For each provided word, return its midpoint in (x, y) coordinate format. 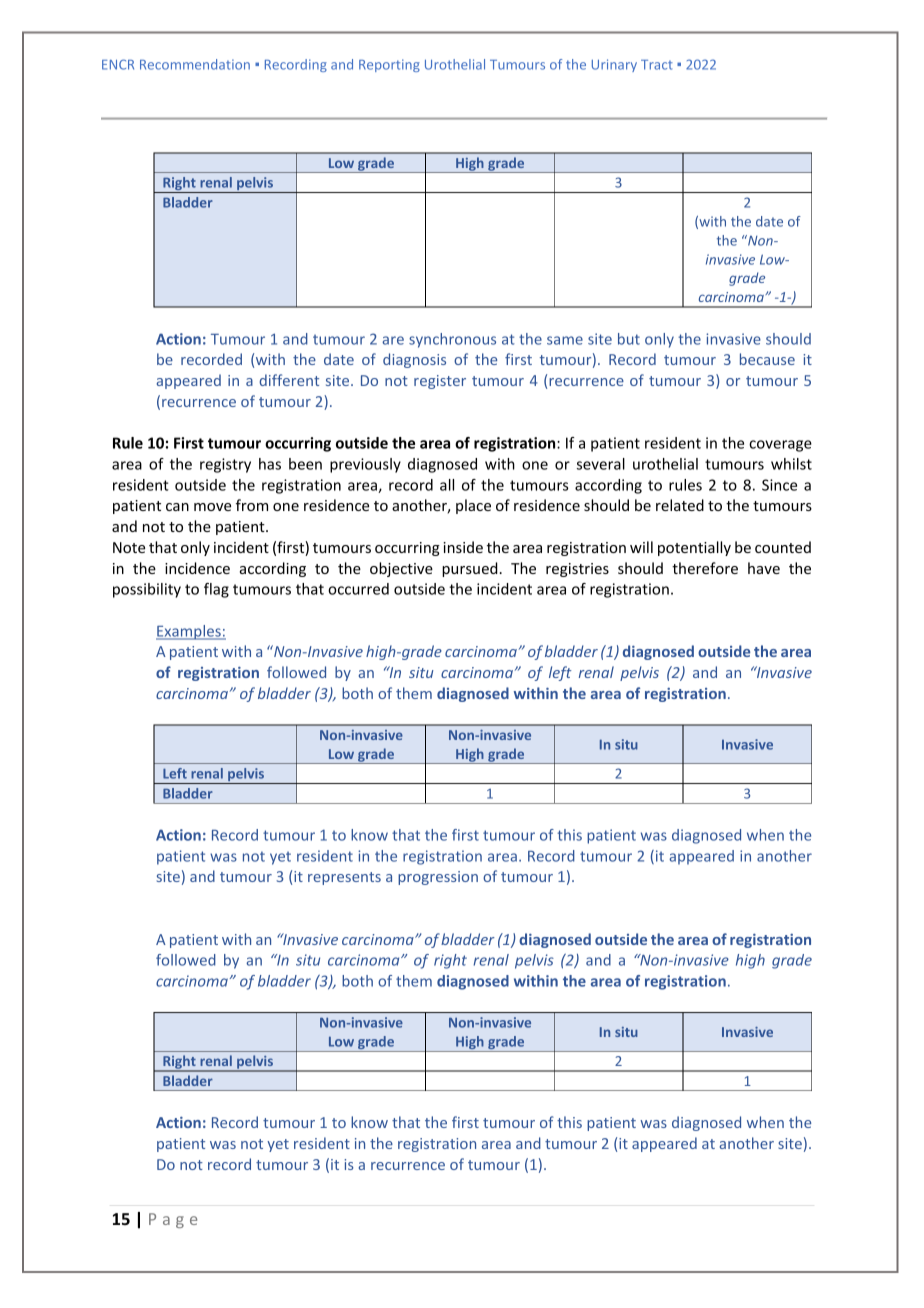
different (289, 380)
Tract (657, 65)
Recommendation (195, 64)
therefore (705, 568)
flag (216, 590)
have (764, 568)
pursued (470, 569)
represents (344, 878)
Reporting (389, 65)
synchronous (452, 340)
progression (438, 878)
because (767, 359)
